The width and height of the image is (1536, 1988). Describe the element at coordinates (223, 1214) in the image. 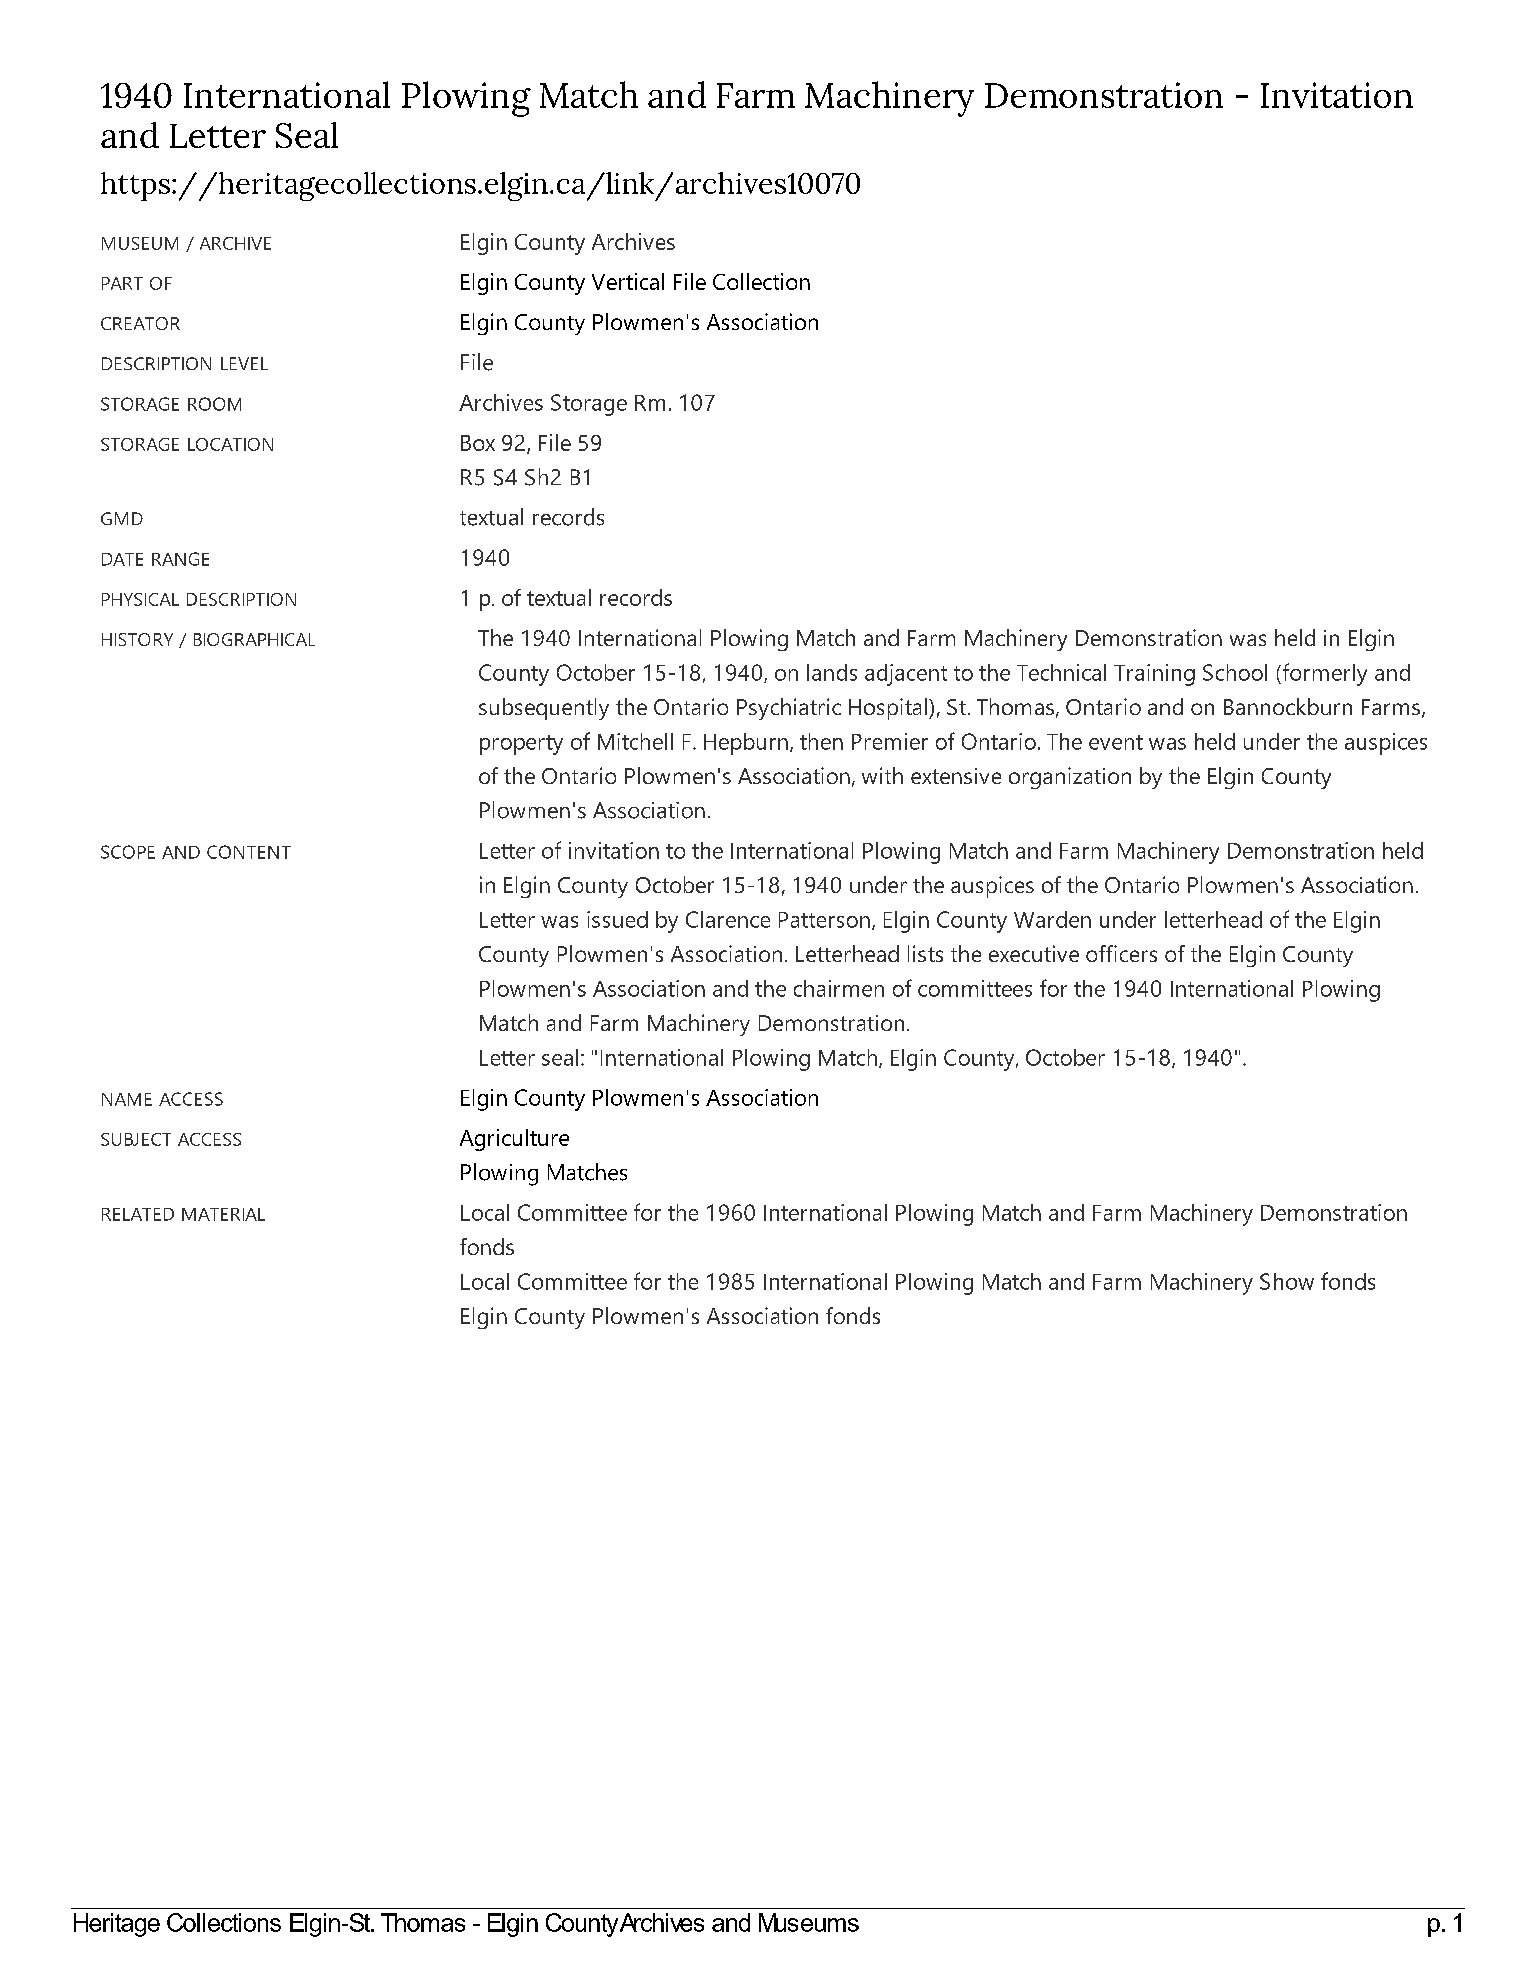

I see `MATERIAL` at that location.
